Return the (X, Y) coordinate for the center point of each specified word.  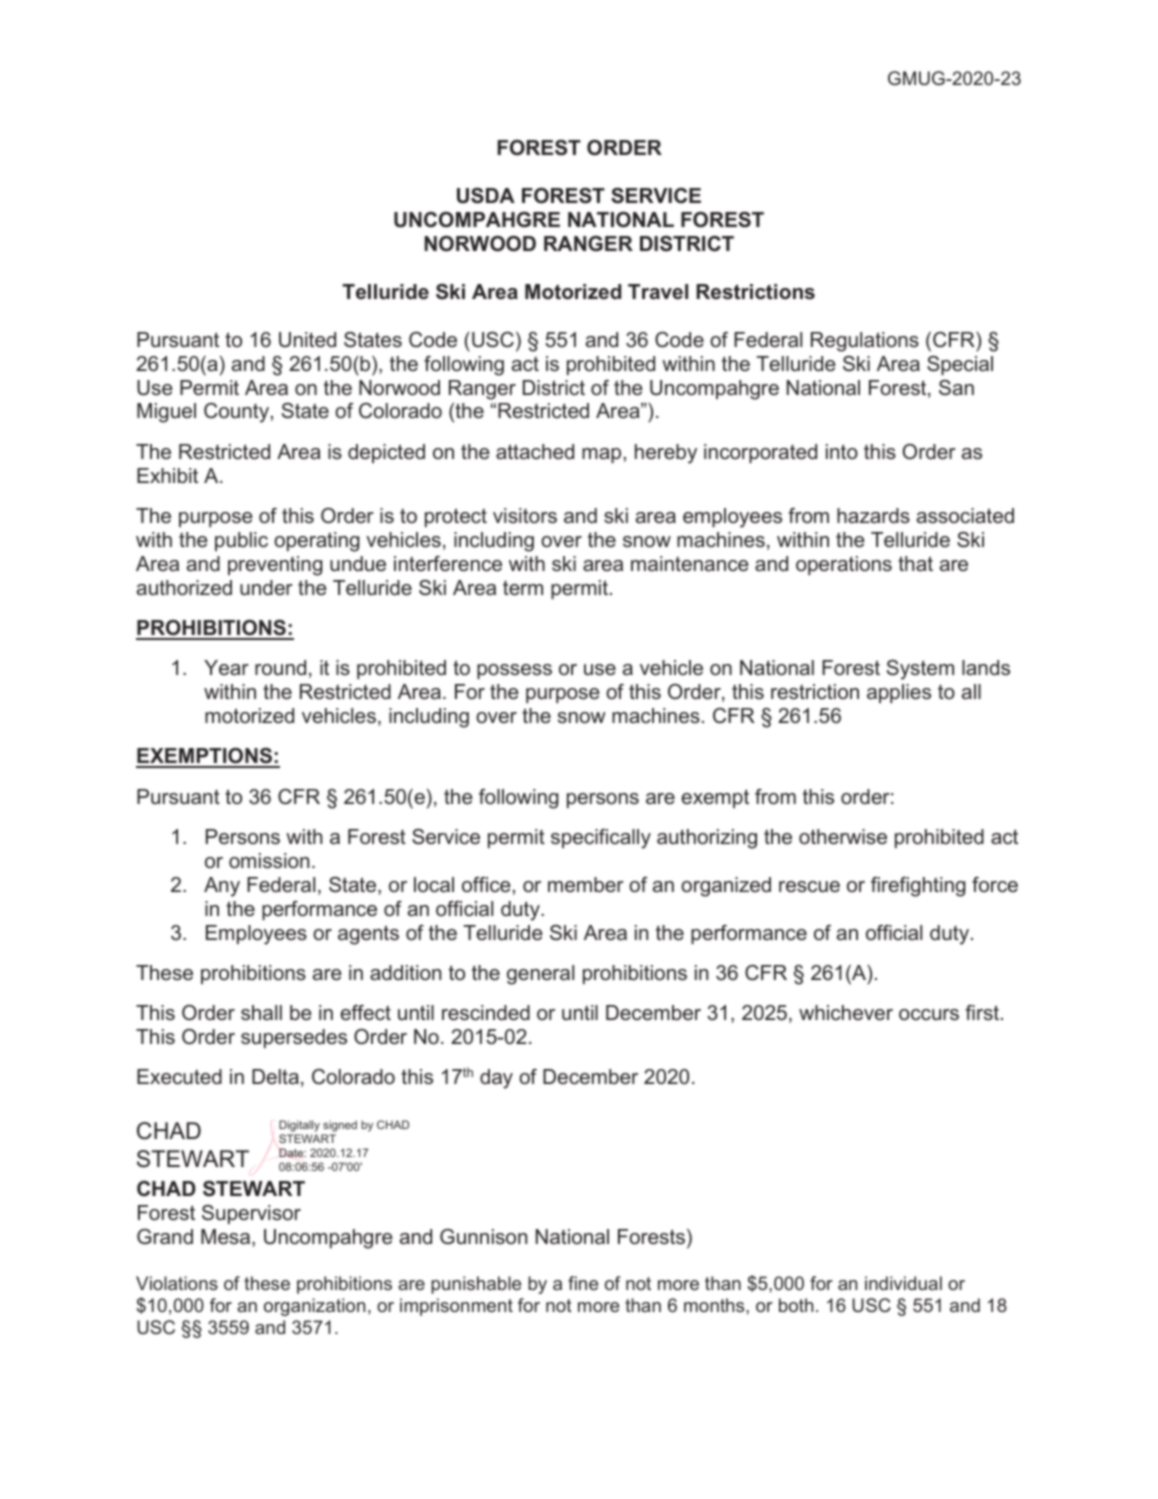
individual (903, 1283)
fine (583, 1283)
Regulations (865, 342)
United (307, 340)
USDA (486, 196)
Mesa (225, 1237)
